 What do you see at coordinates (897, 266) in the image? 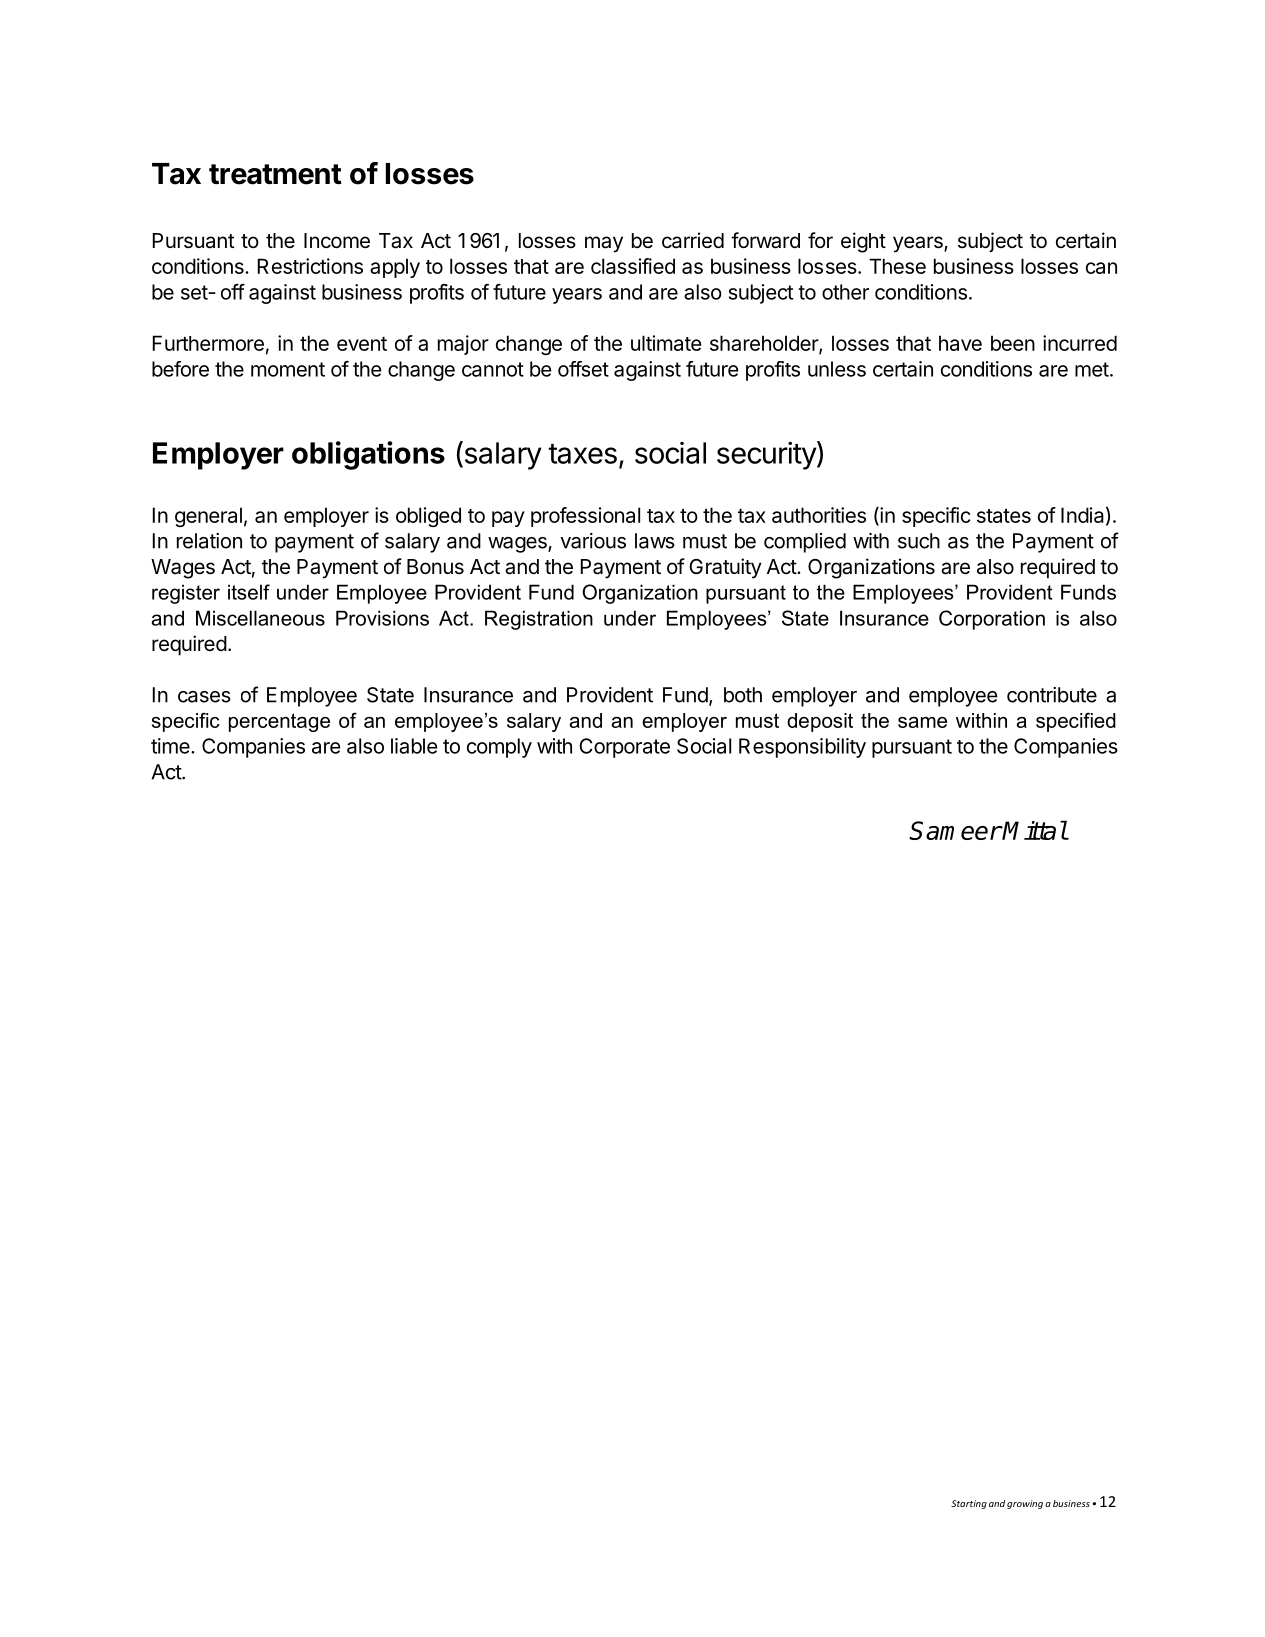
I see `These` at bounding box center [897, 266].
